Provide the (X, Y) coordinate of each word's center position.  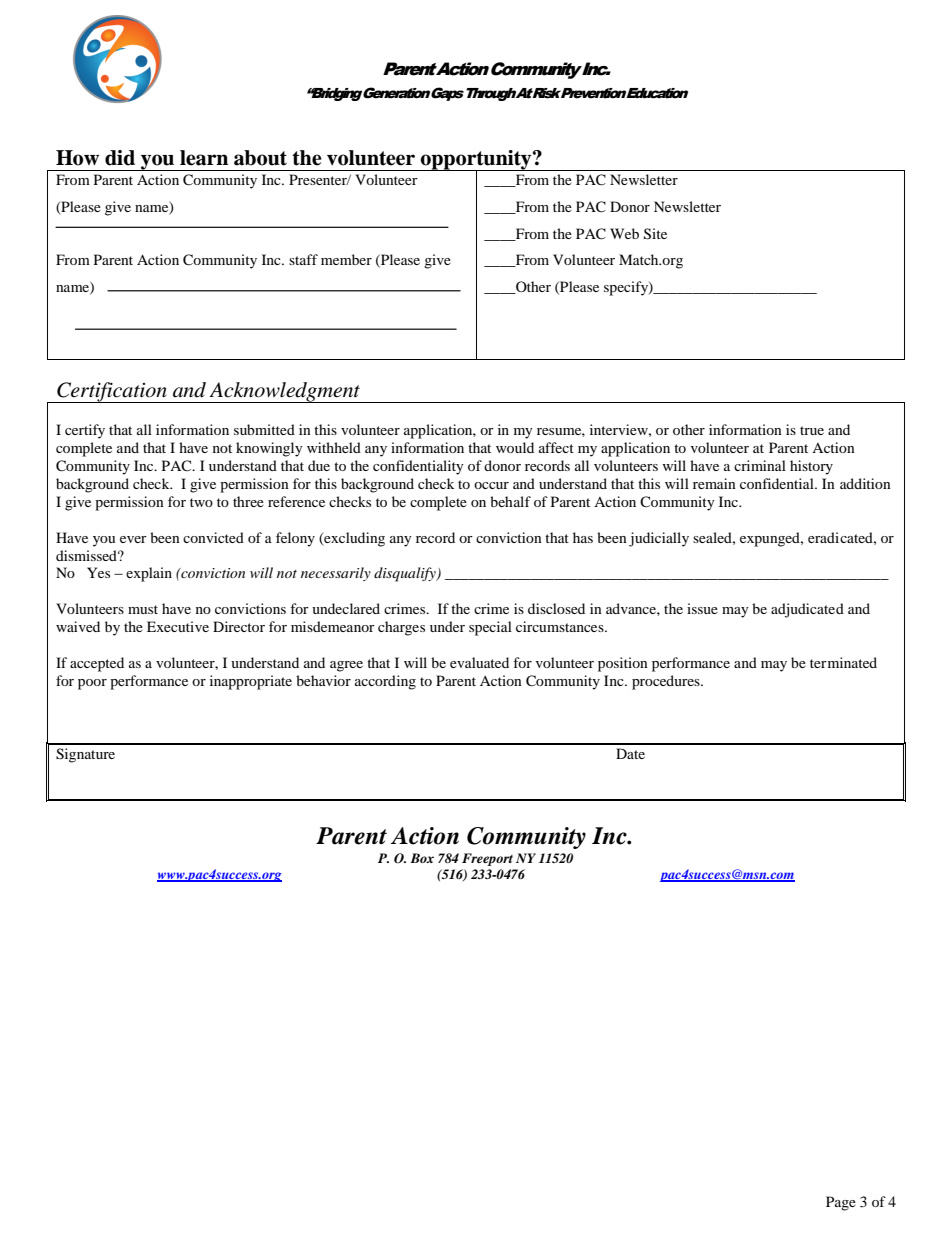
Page (841, 1203)
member (346, 259)
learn (204, 158)
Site (655, 234)
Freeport (487, 859)
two (201, 502)
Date (630, 753)
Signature (85, 755)
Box (422, 858)
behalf (510, 501)
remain (714, 483)
